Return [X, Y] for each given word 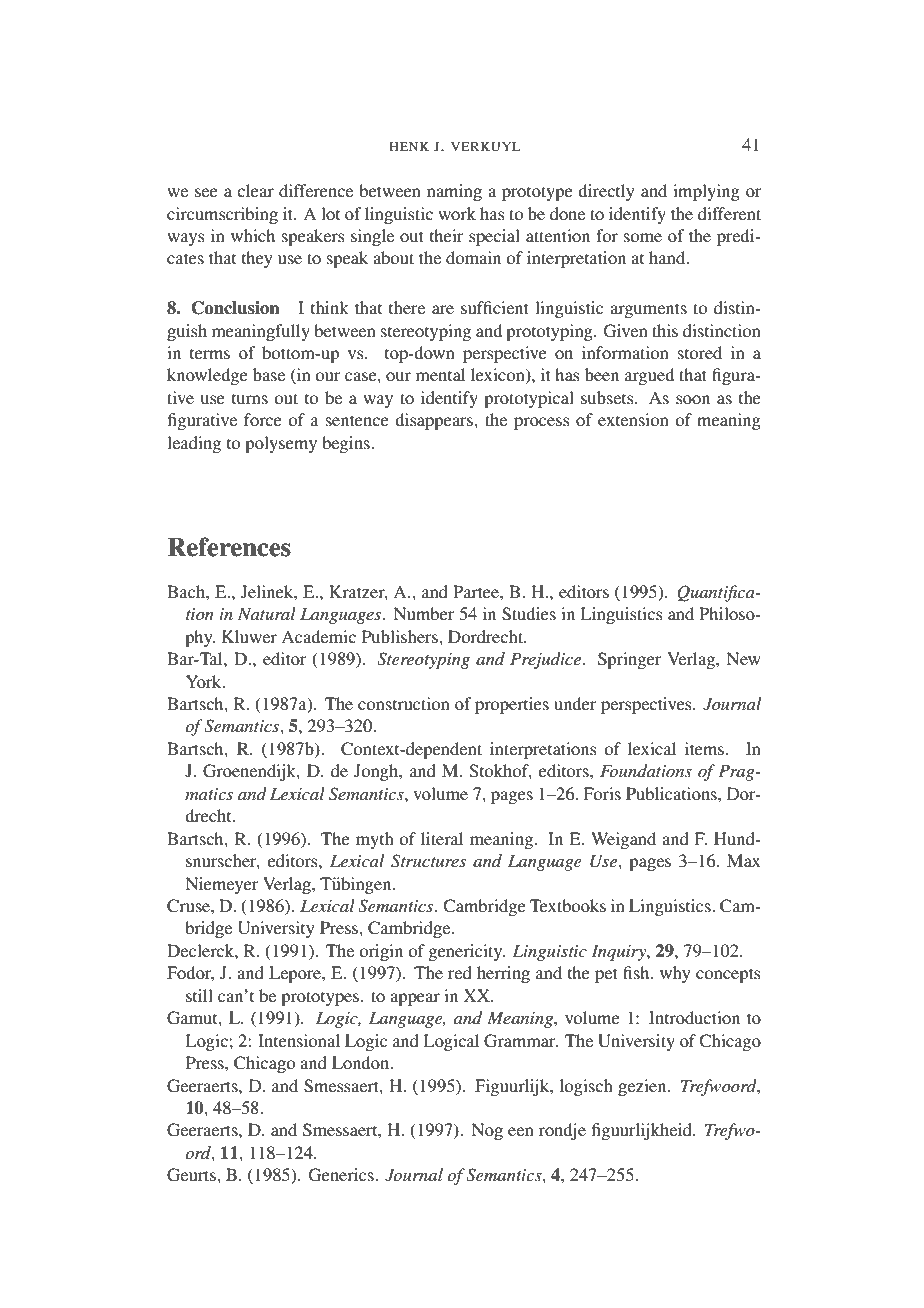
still [199, 995]
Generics [342, 1175]
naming [454, 192]
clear [255, 190]
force [263, 419]
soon [693, 399]
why [675, 974]
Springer [630, 660]
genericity [466, 952]
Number [424, 613]
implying [706, 192]
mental [440, 374]
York [205, 681]
